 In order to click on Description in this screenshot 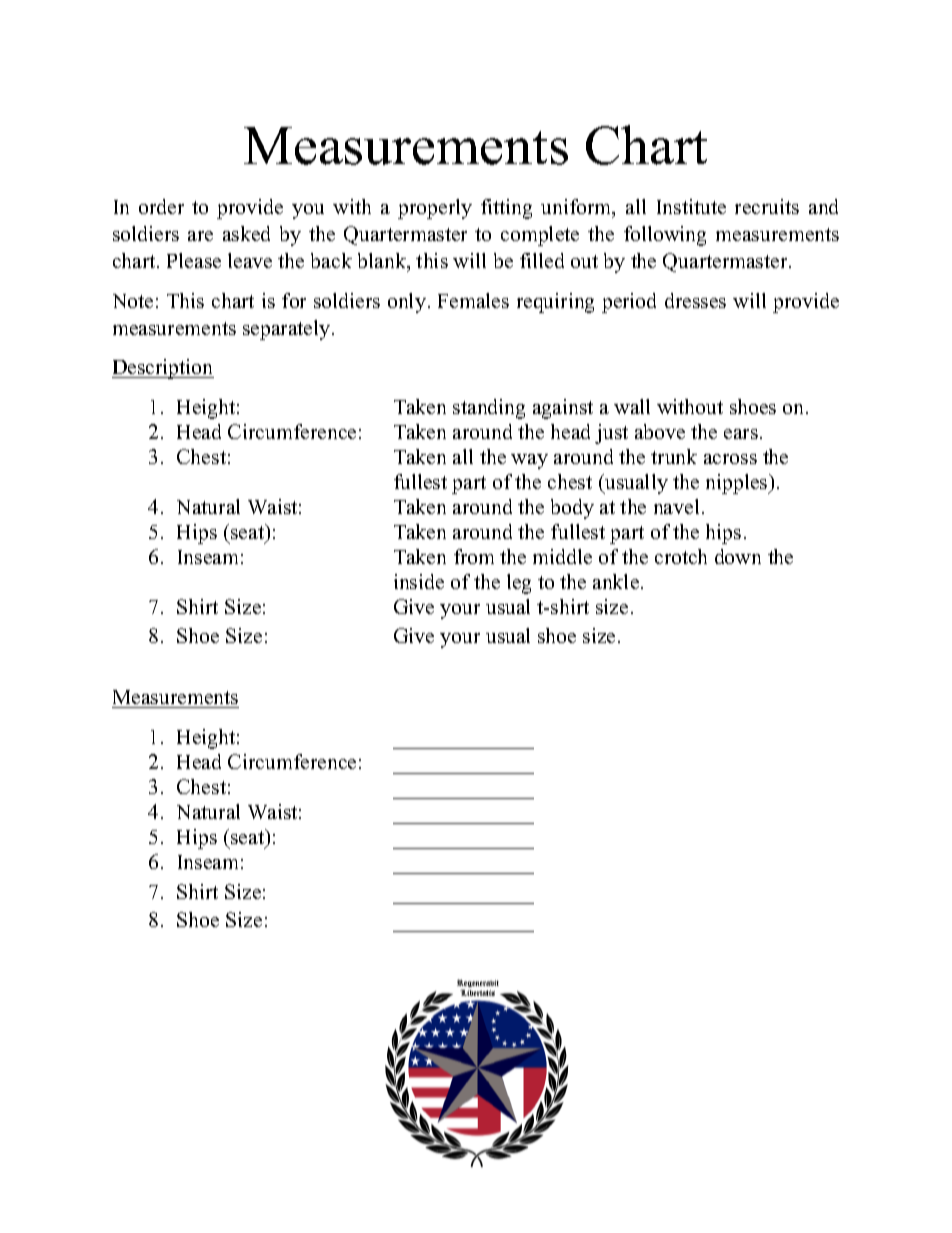, I will do `click(163, 369)`.
